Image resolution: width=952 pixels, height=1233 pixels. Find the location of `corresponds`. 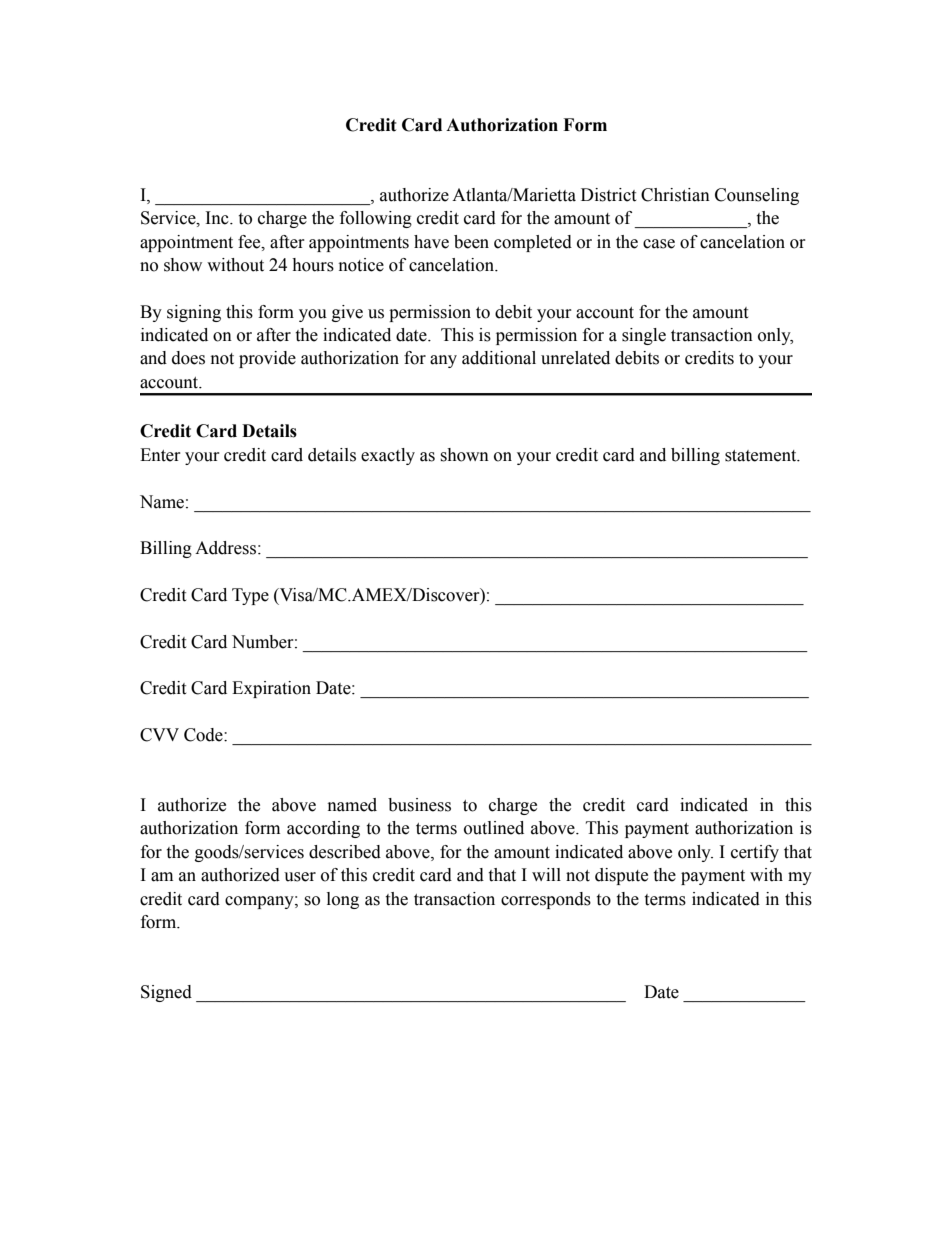

corresponds is located at coordinates (546, 900).
